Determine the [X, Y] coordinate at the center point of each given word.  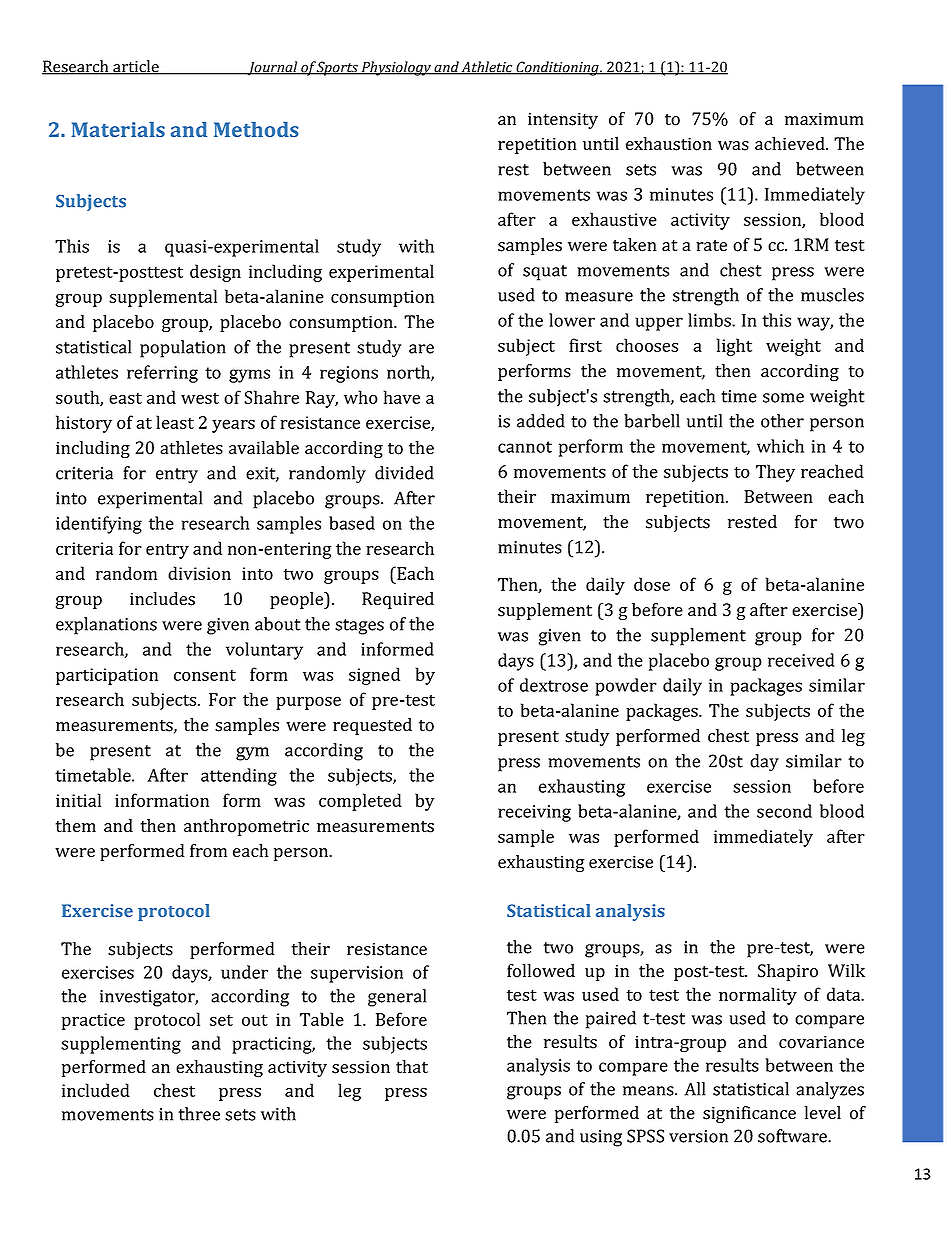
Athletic [487, 68]
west [200, 398]
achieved [791, 144]
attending [239, 777]
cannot [525, 447]
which [780, 446]
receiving [534, 813]
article [136, 67]
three [199, 1114]
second [784, 811]
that [412, 1067]
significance [749, 1114]
